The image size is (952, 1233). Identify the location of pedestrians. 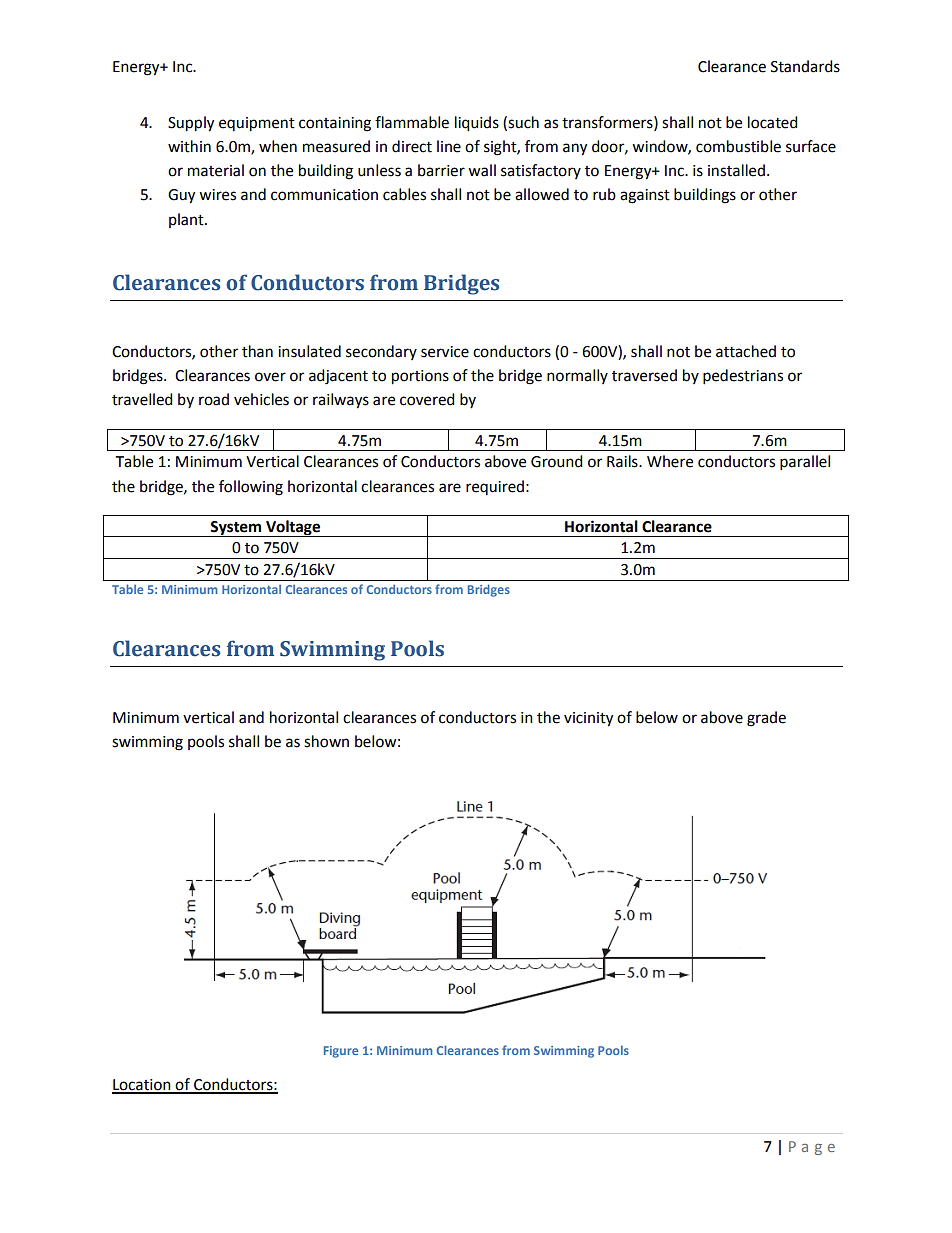
(743, 377).
